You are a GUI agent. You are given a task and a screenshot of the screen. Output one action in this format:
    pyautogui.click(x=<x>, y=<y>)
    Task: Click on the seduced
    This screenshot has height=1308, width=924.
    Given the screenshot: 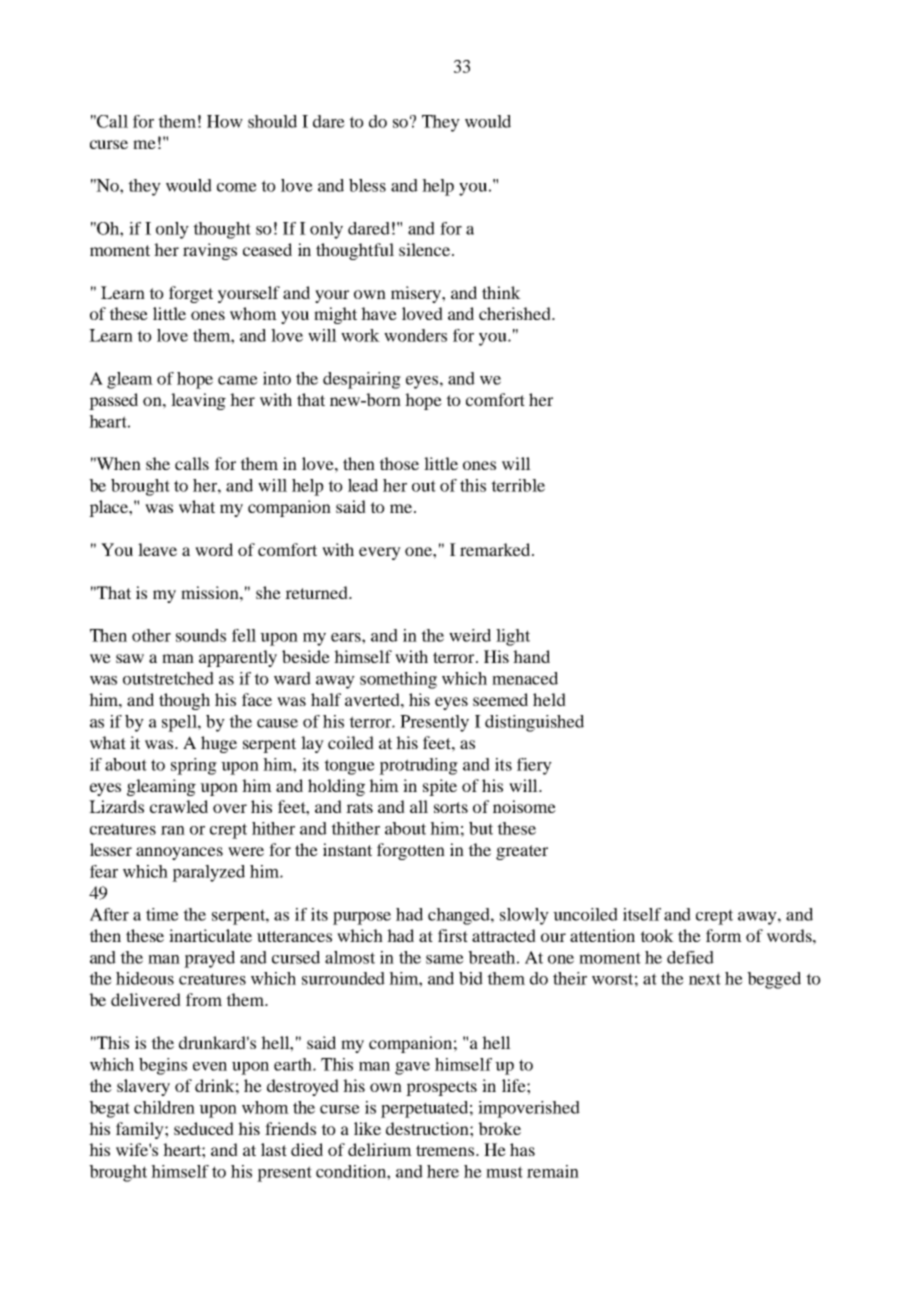 What is the action you would take?
    pyautogui.click(x=204, y=1128)
